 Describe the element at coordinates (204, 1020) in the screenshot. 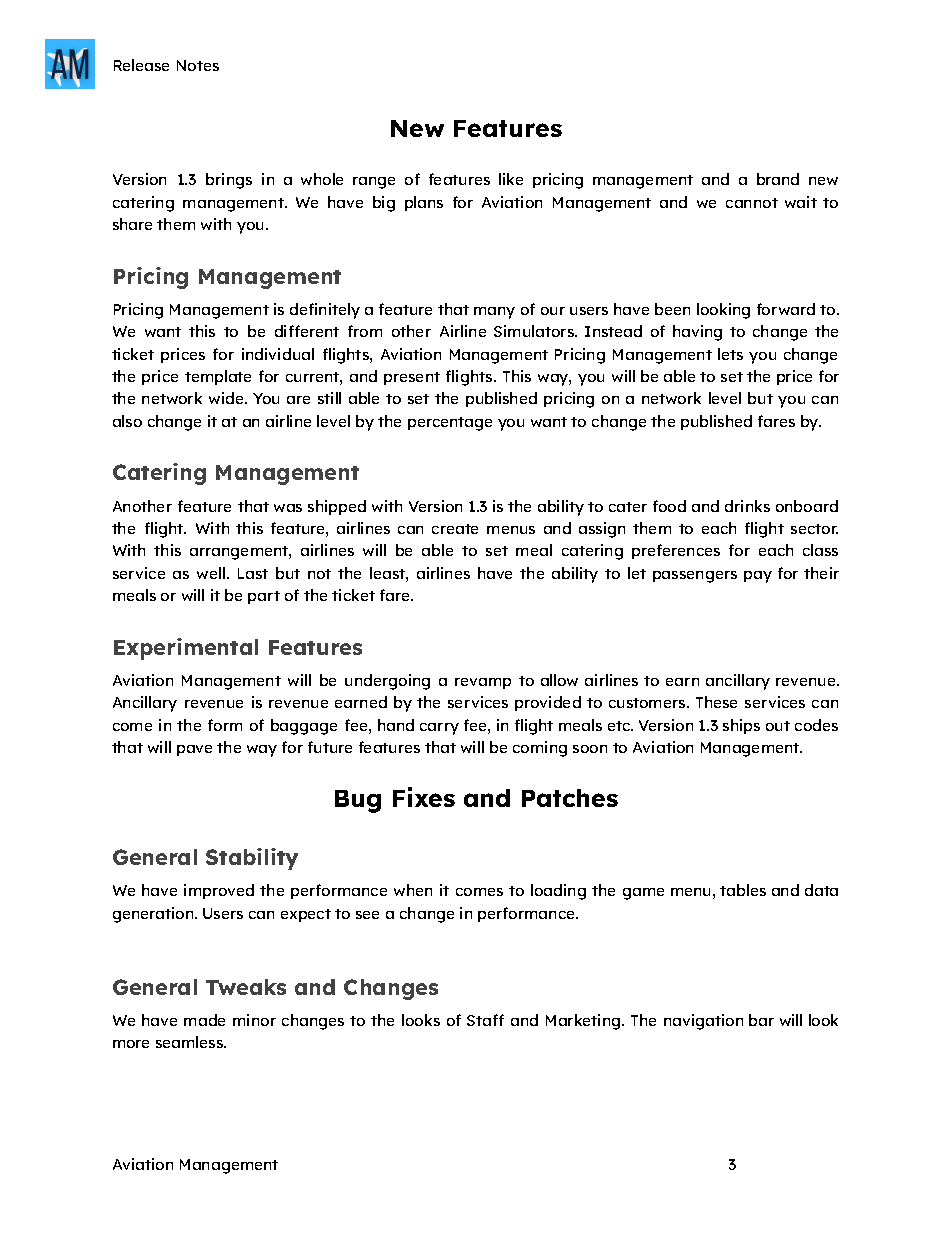

I see `made` at that location.
